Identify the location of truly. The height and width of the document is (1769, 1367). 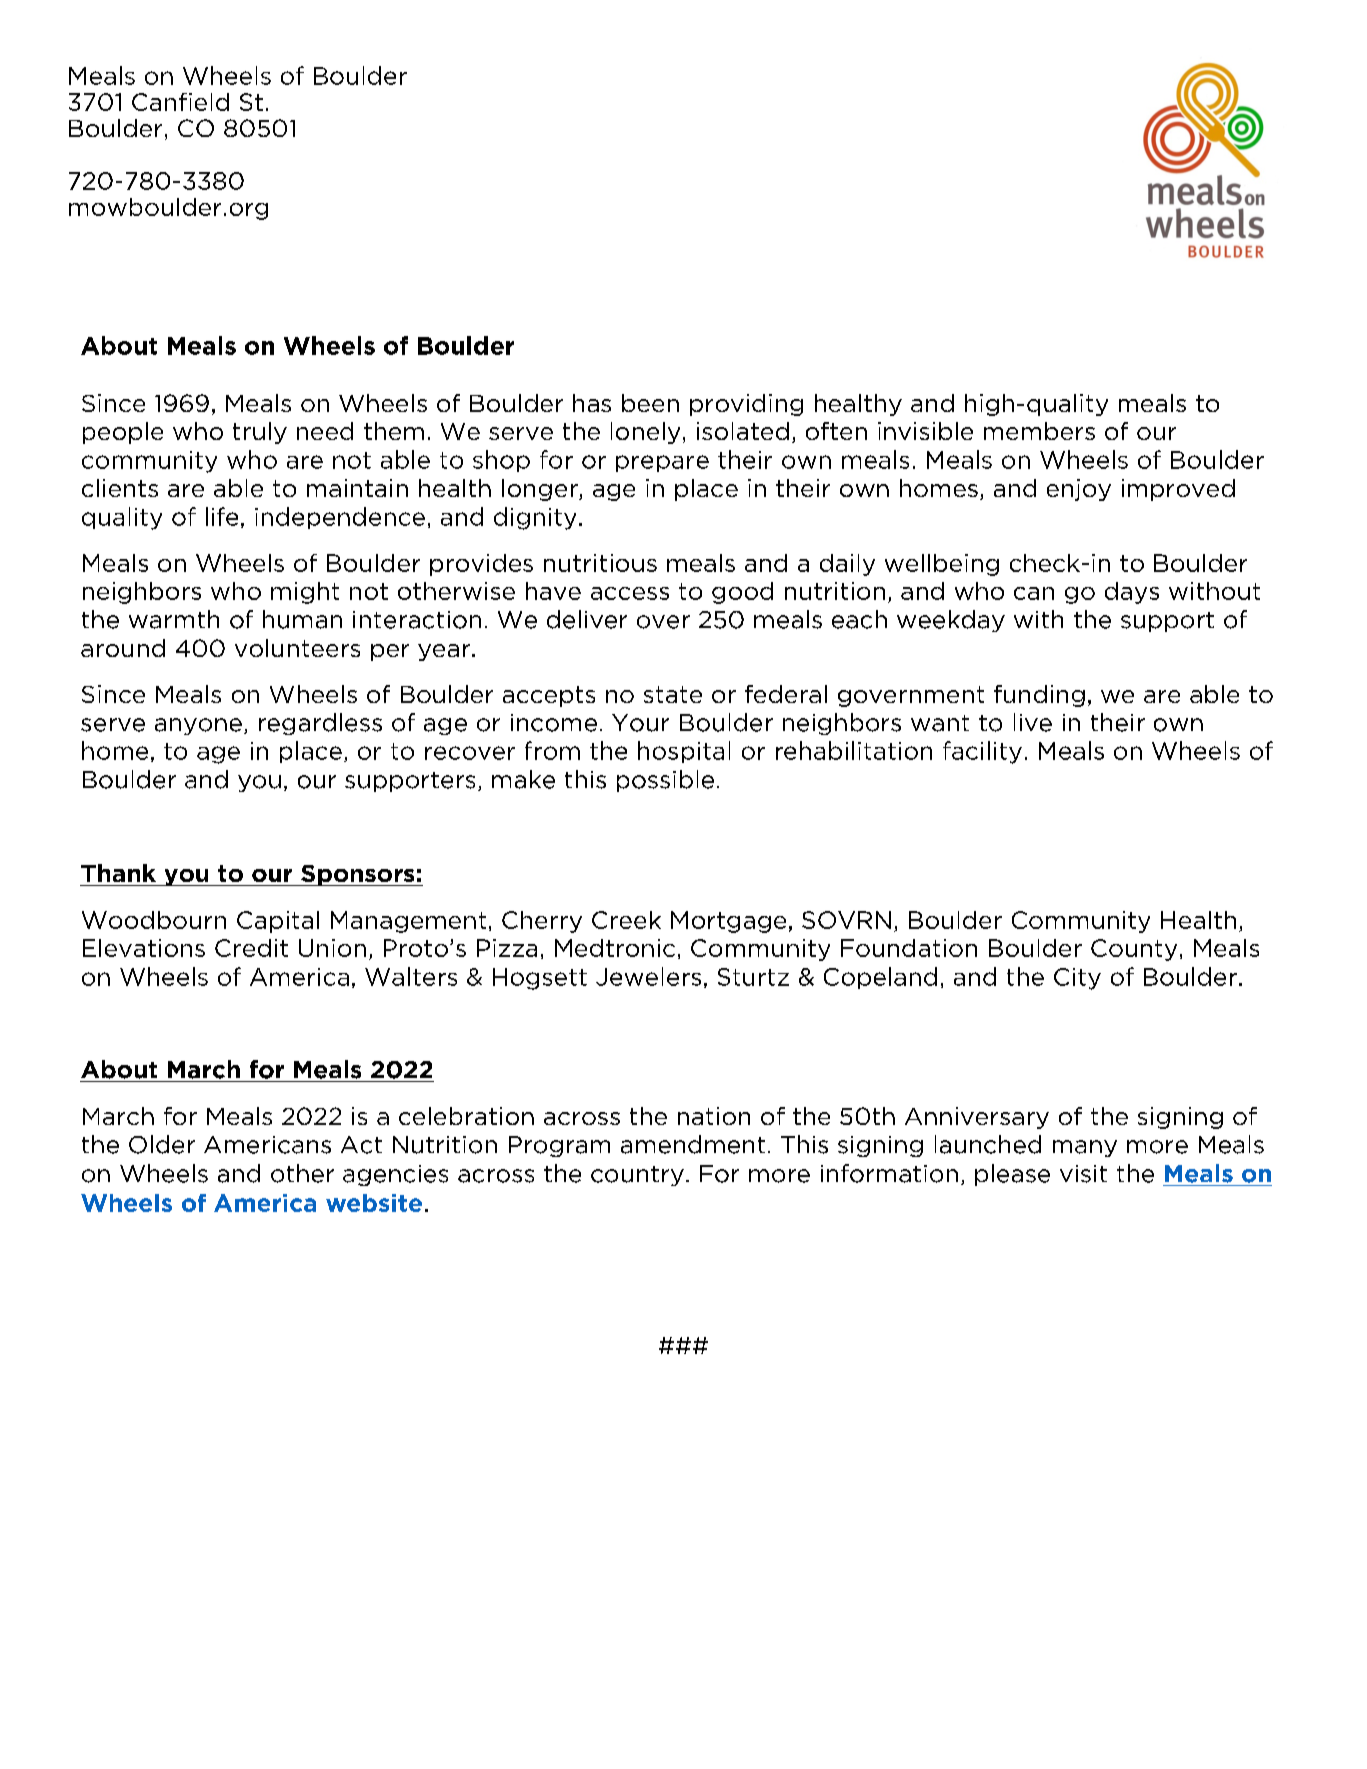
(260, 433).
